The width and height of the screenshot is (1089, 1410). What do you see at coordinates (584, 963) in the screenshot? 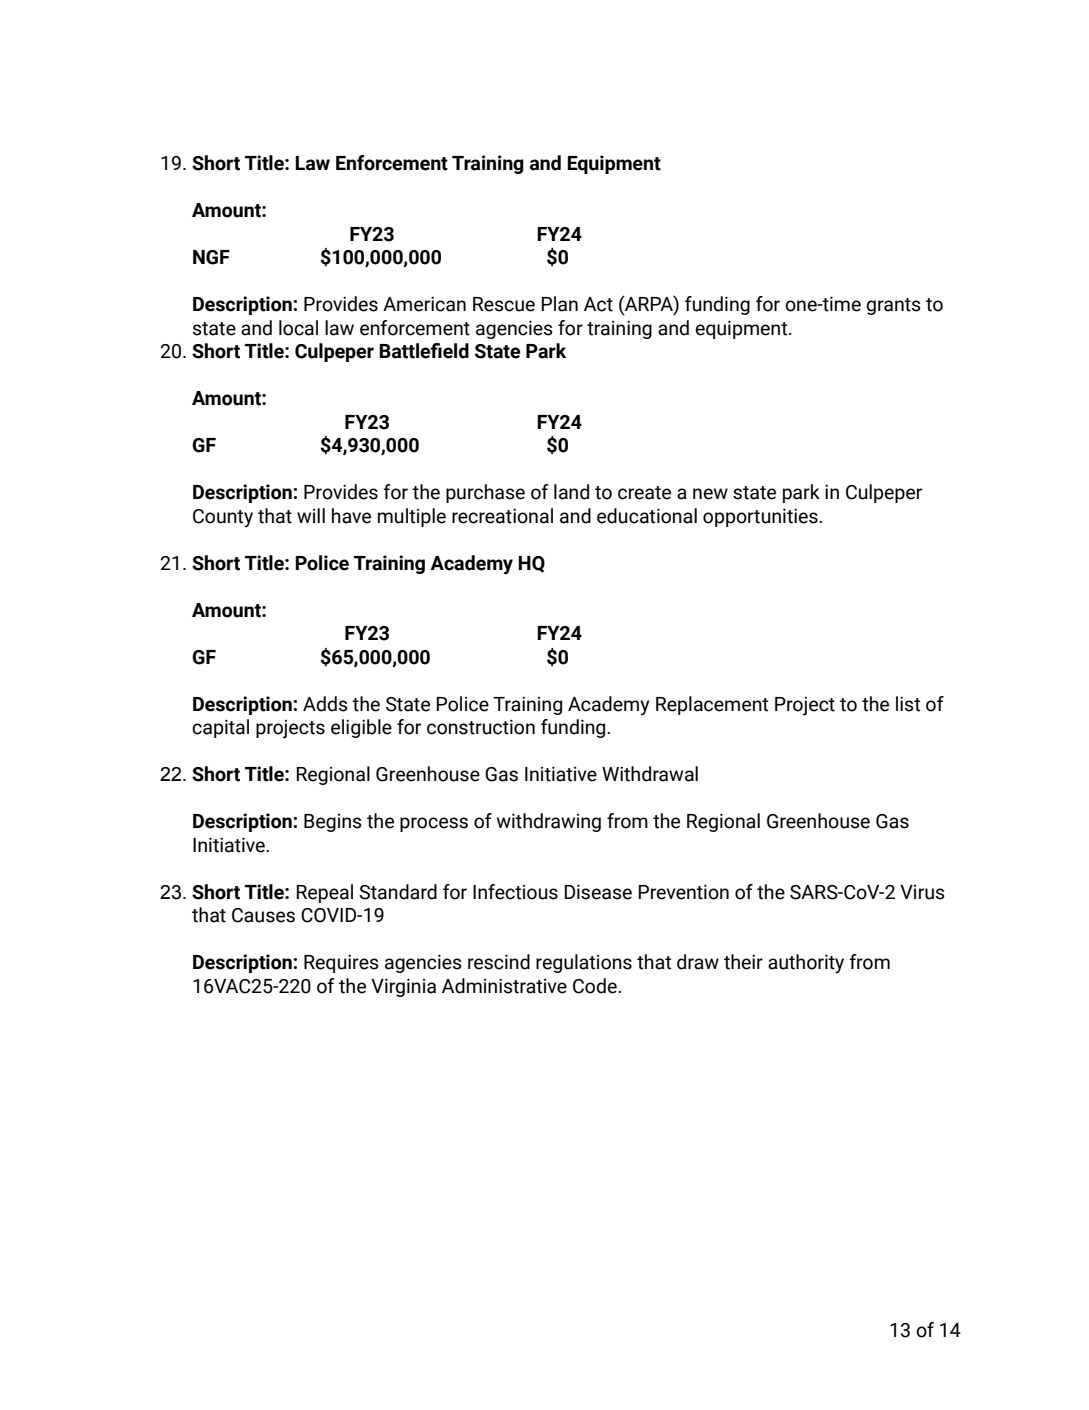
I see `regulations` at bounding box center [584, 963].
